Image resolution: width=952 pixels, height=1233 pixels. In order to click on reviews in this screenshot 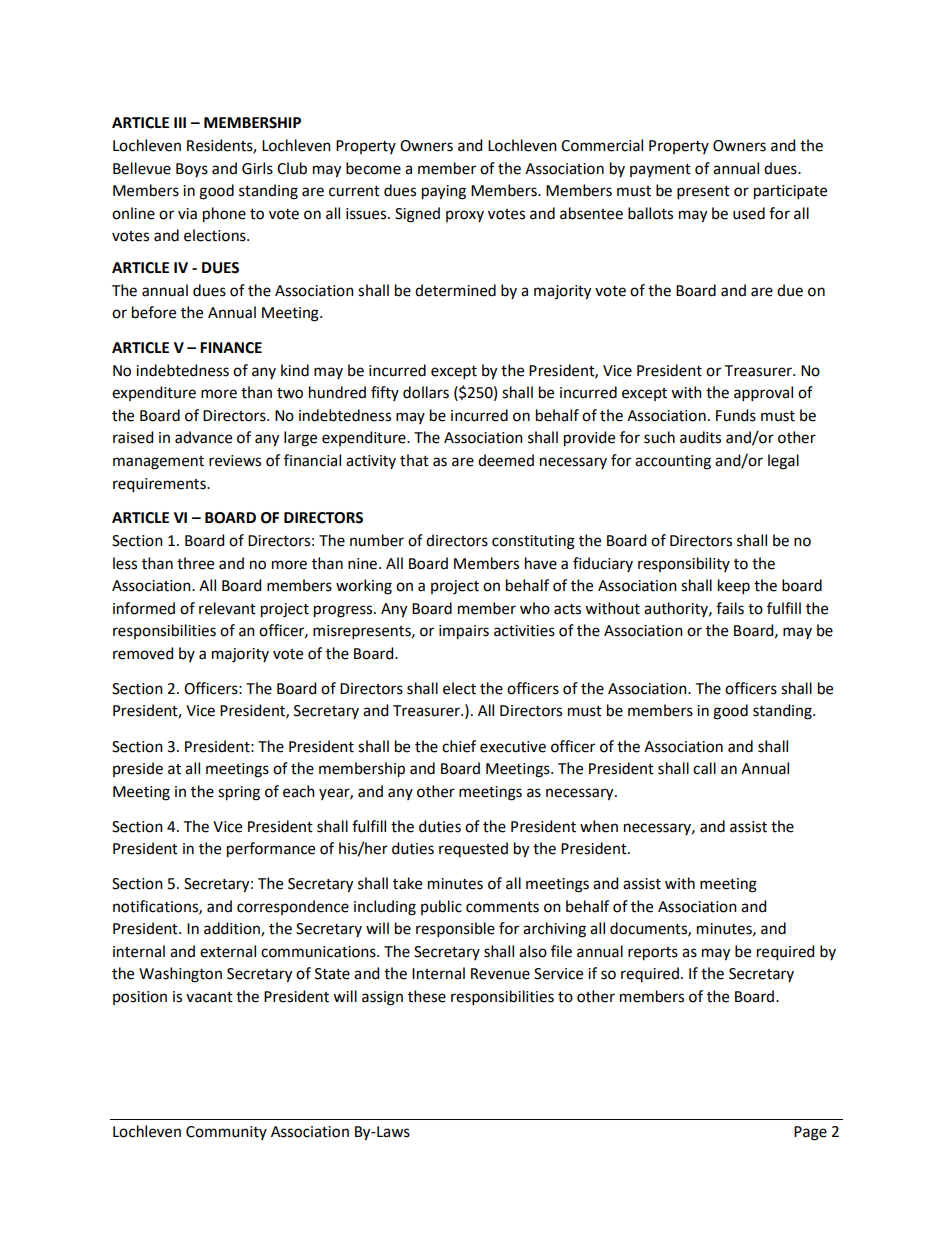, I will do `click(235, 461)`.
